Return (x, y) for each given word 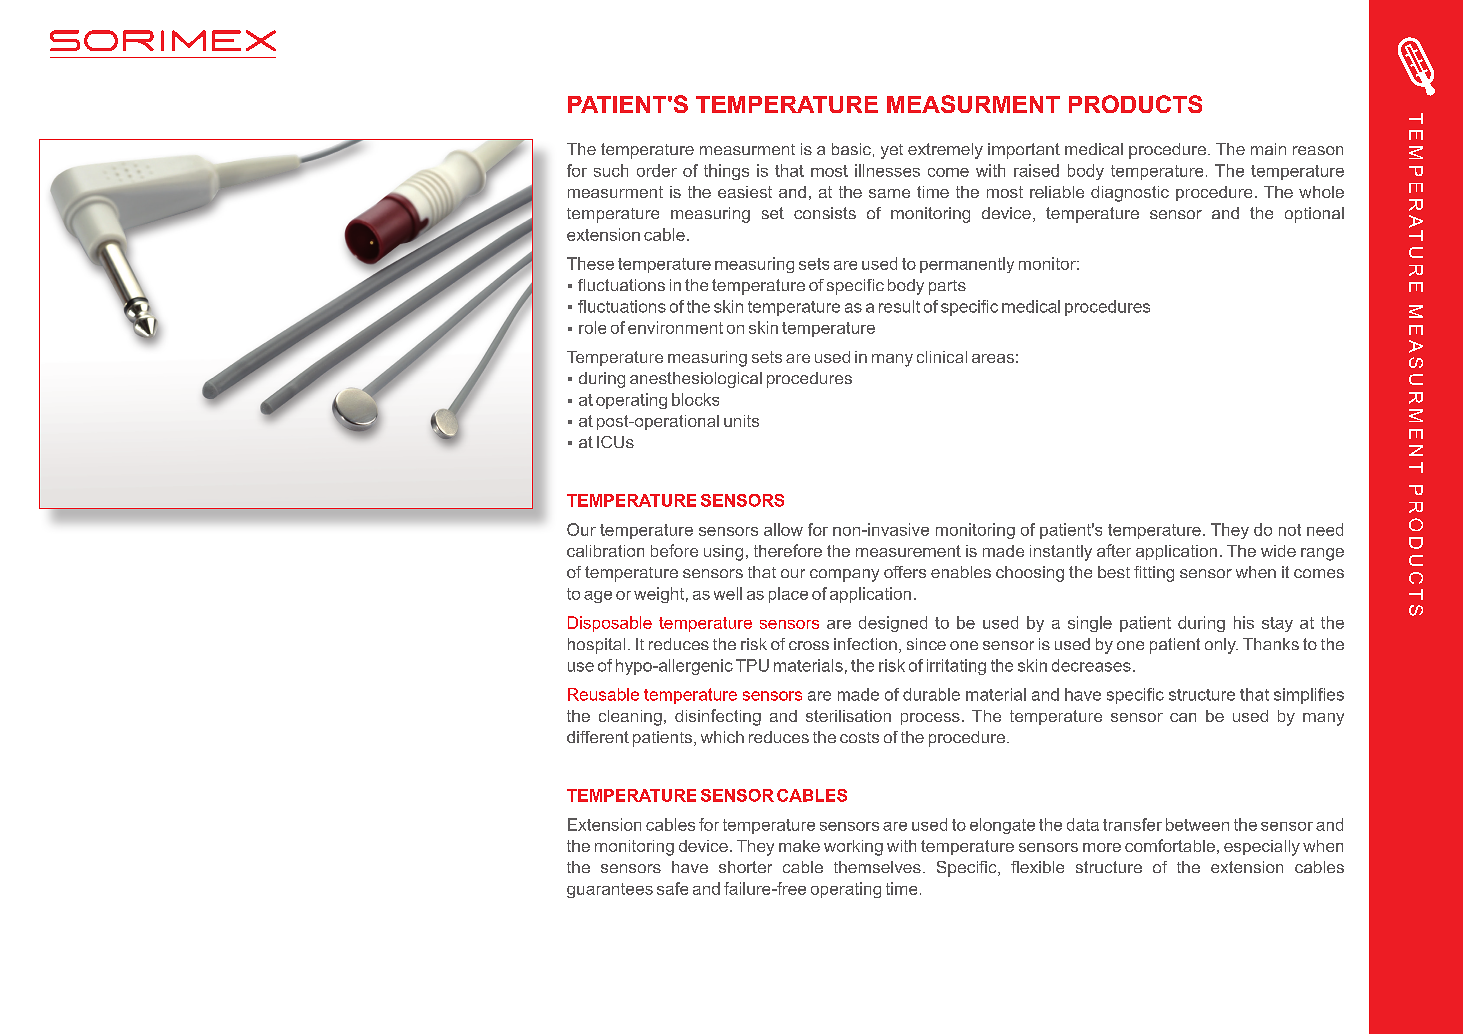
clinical (942, 357)
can (1183, 717)
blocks (695, 399)
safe (672, 888)
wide (1278, 551)
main (1268, 149)
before (674, 550)
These (590, 263)
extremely (945, 151)
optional (1314, 215)
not (1290, 530)
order (657, 170)
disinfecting (718, 717)
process (930, 719)
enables (961, 572)
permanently (967, 265)
